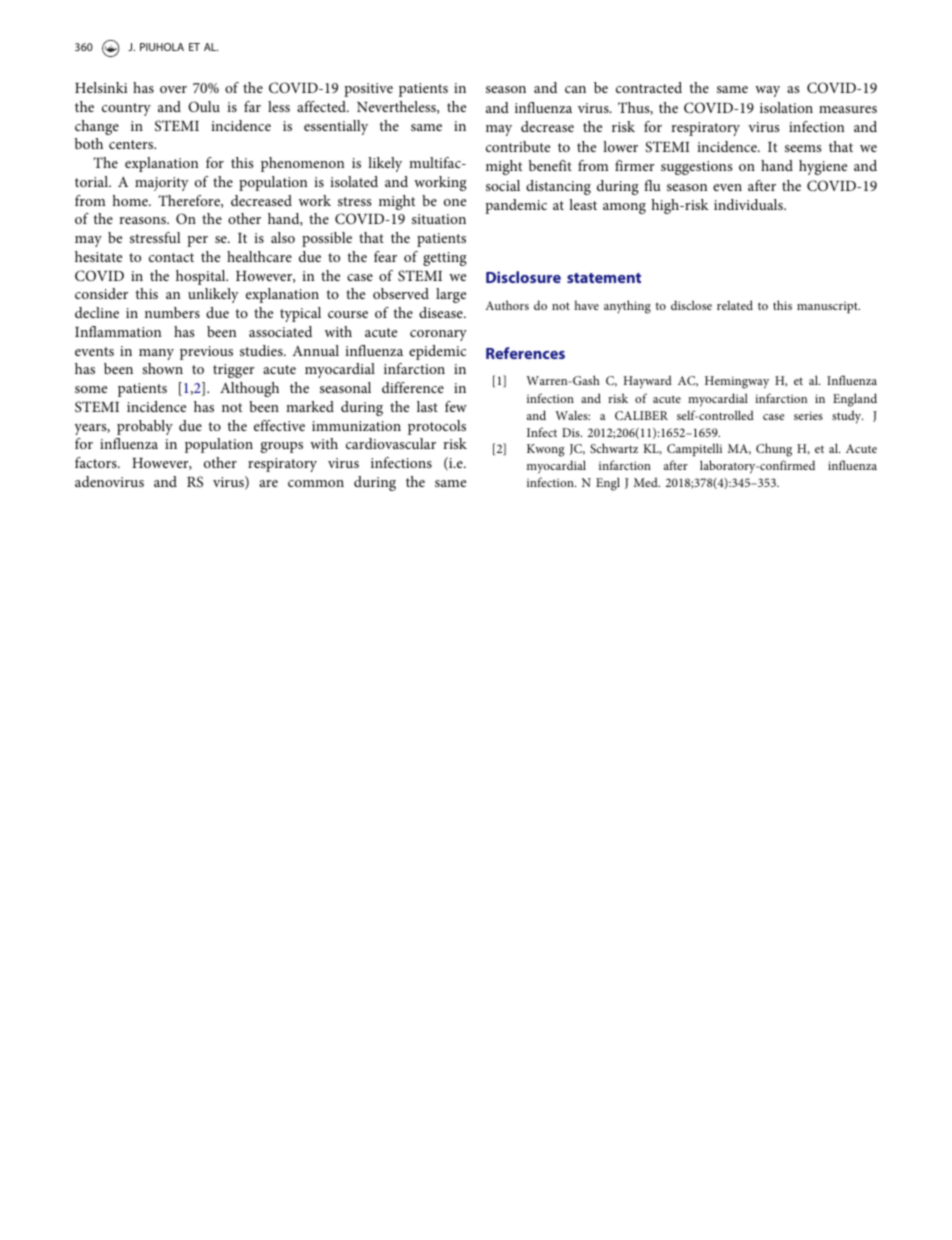 The image size is (952, 1240). Describe the element at coordinates (97, 462) in the screenshot. I see `factors` at that location.
